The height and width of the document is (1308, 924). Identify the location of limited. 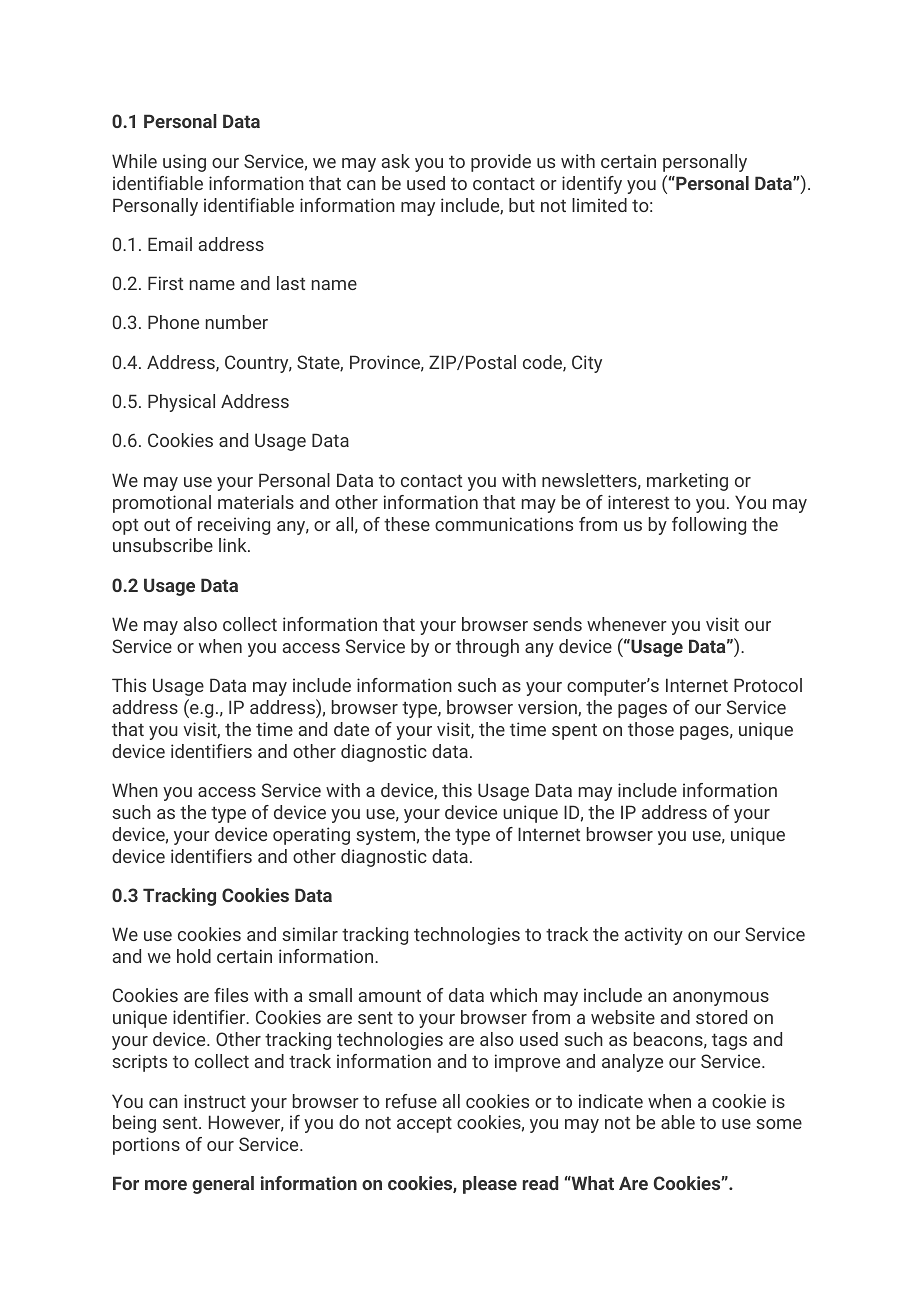
(599, 205).
